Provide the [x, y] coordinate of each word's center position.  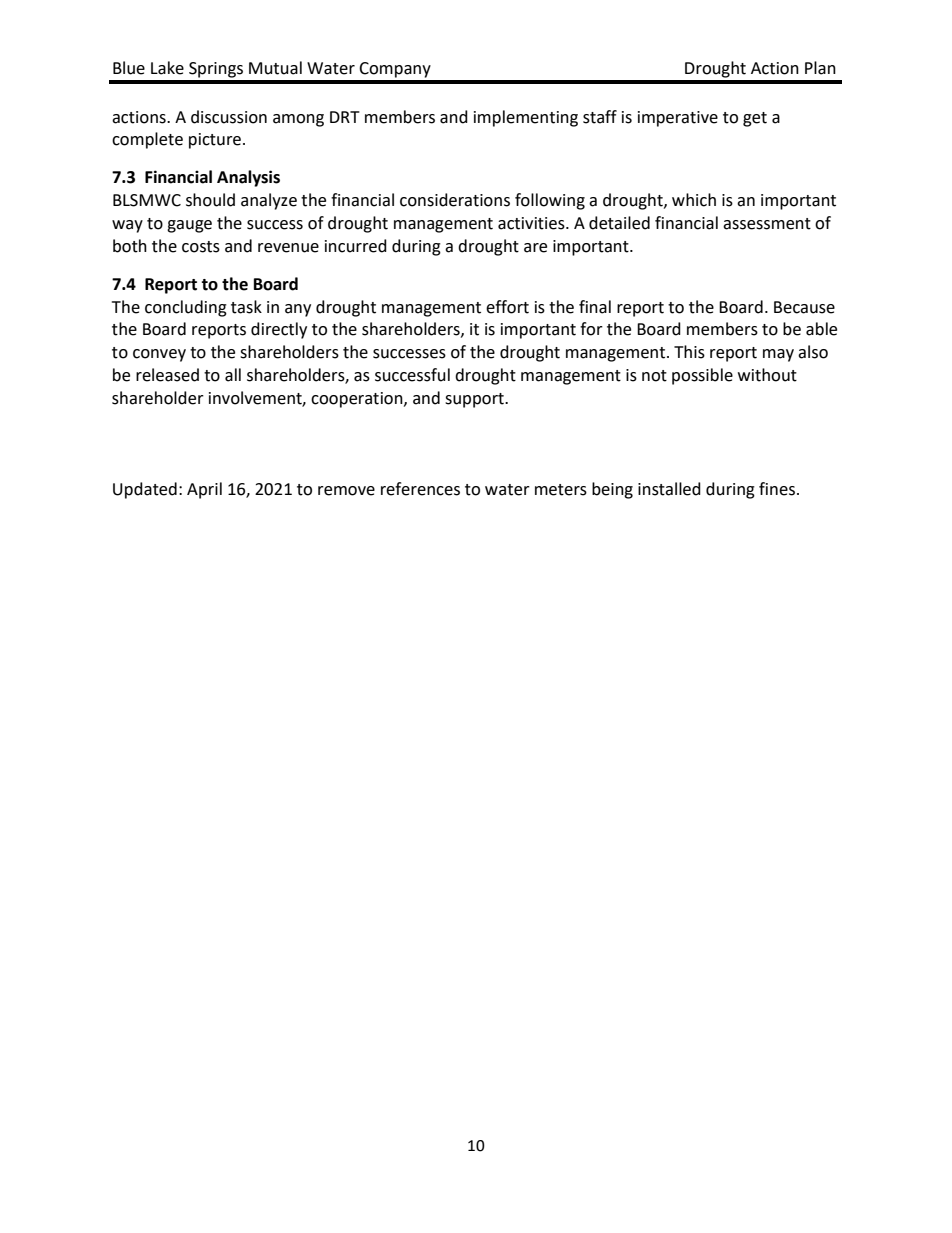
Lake [167, 68]
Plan [820, 68]
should [210, 200]
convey [159, 355]
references [420, 489]
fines [777, 489]
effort [507, 307]
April [204, 490]
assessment [767, 224]
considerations [455, 200]
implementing [526, 118]
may [778, 355]
